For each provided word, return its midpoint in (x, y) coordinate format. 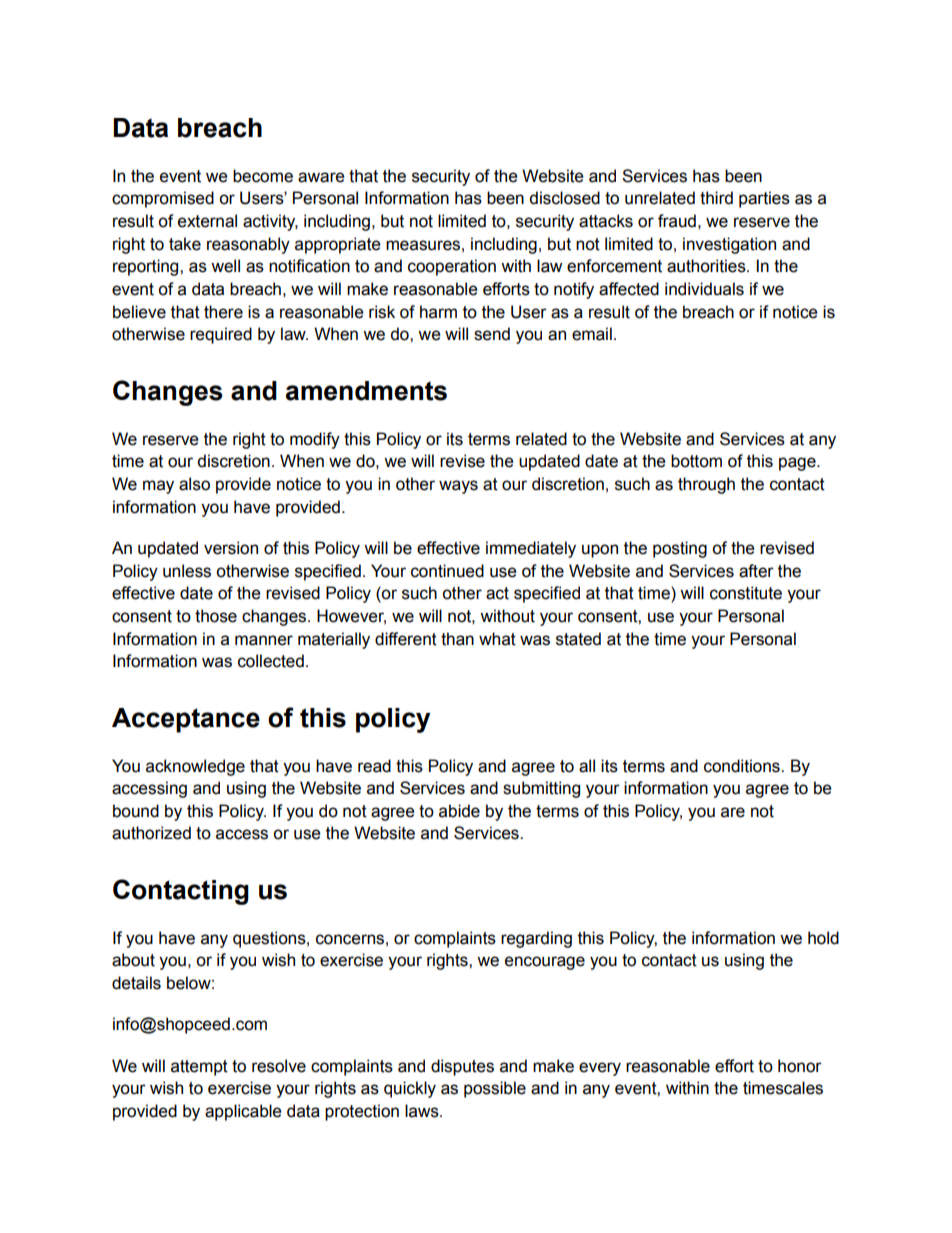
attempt (199, 1068)
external (207, 221)
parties (764, 199)
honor (800, 1066)
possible (495, 1089)
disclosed (564, 198)
